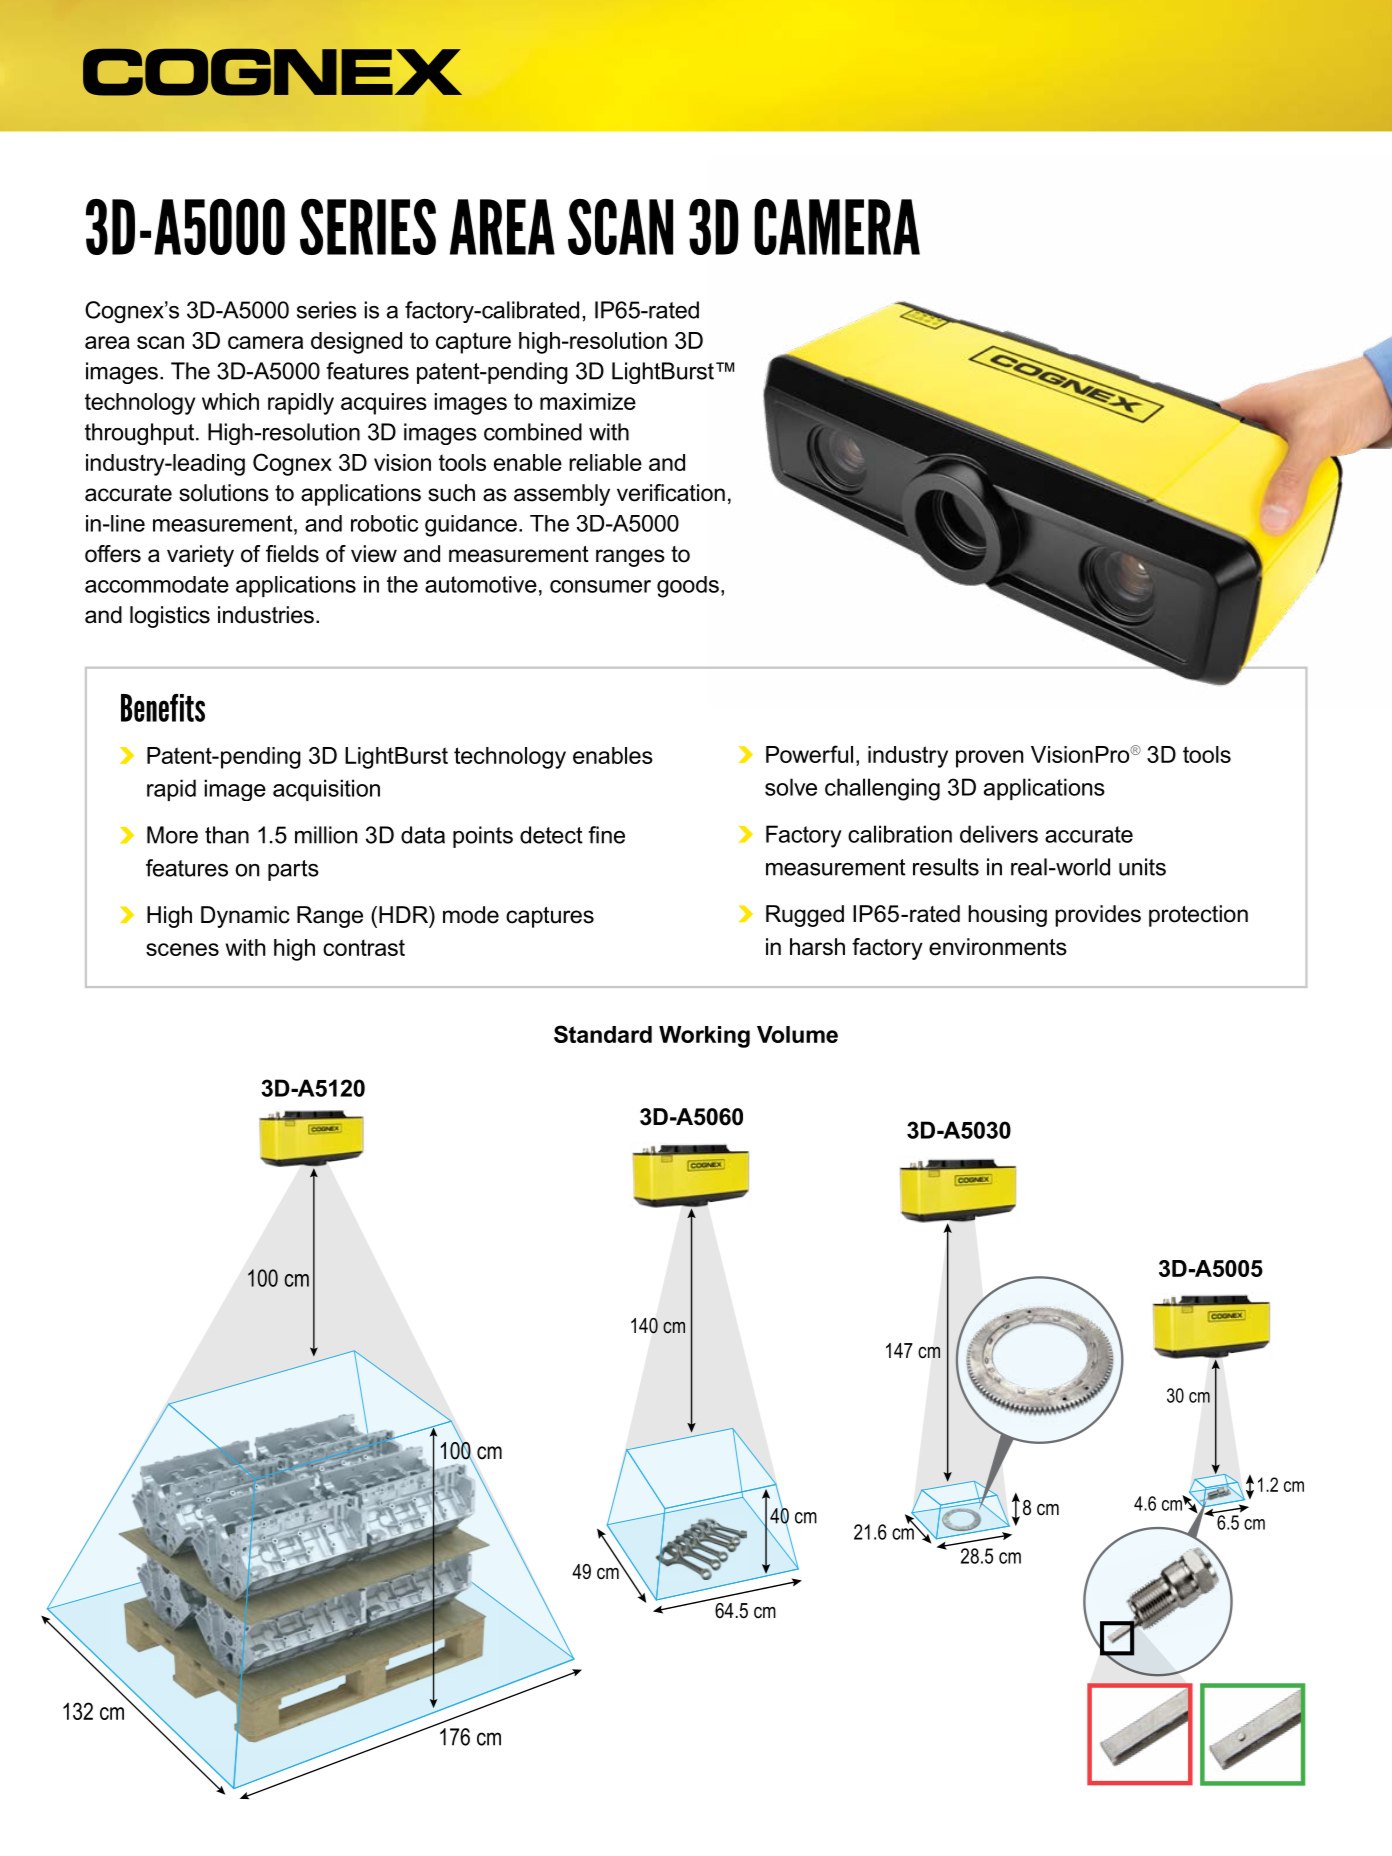 The height and width of the page is (1856, 1392). What do you see at coordinates (999, 834) in the page?
I see `delivers` at bounding box center [999, 834].
